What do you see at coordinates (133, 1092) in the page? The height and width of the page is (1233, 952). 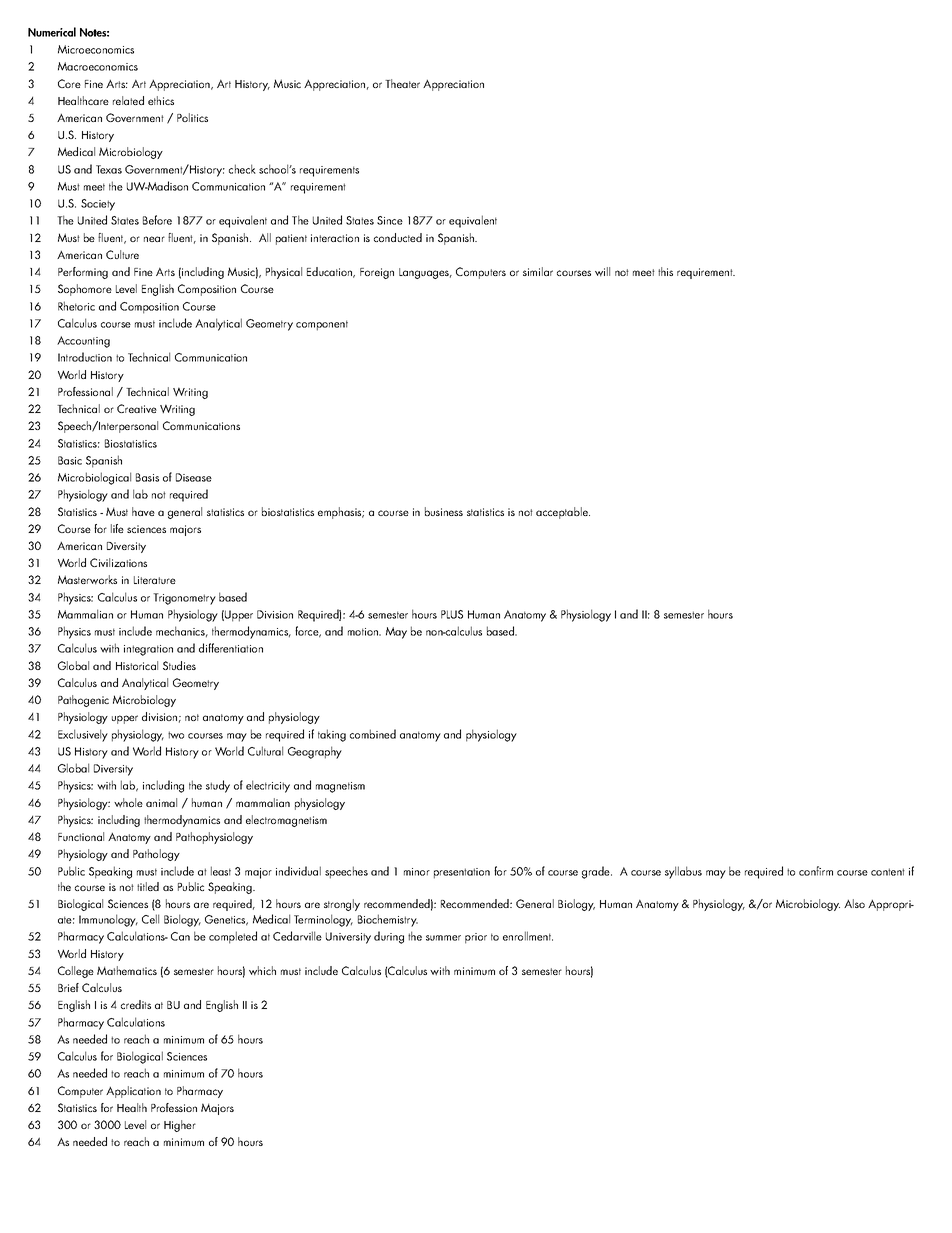 I see `Application` at bounding box center [133, 1092].
